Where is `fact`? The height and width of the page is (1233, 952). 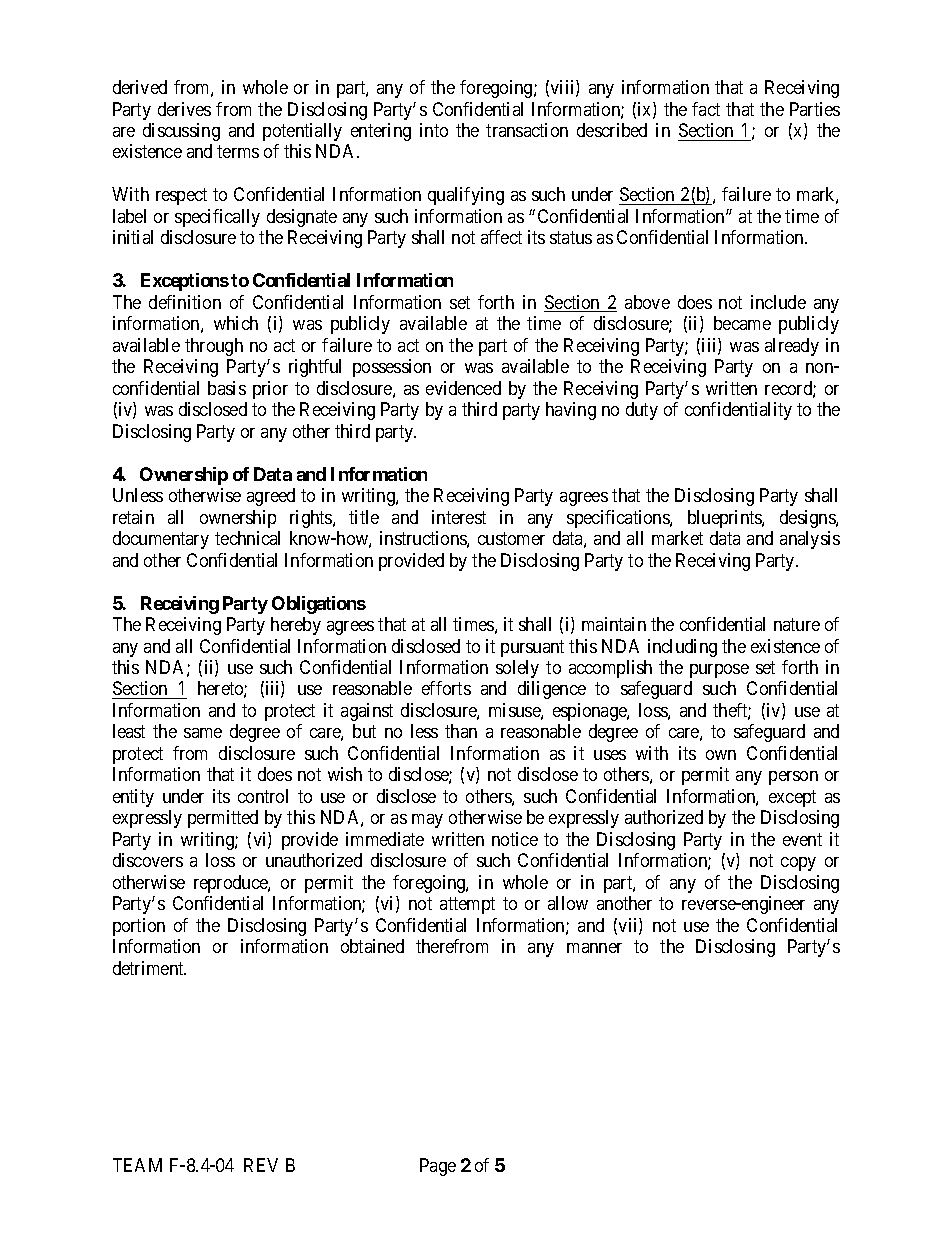 fact is located at coordinates (706, 109).
